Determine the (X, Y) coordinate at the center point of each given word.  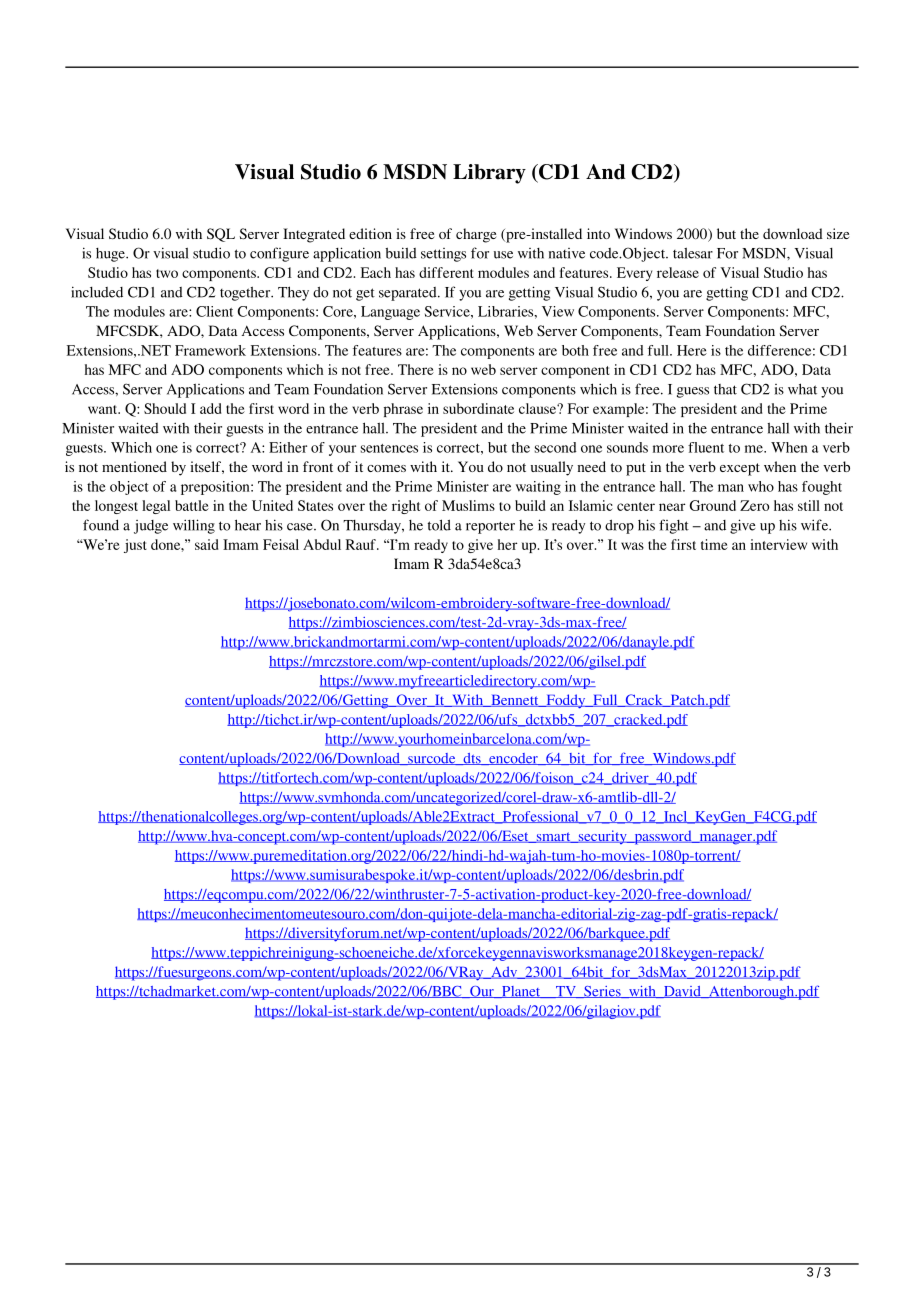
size (838, 233)
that (725, 389)
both (575, 350)
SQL (221, 235)
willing (194, 526)
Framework (210, 350)
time (714, 544)
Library (489, 174)
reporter (490, 527)
